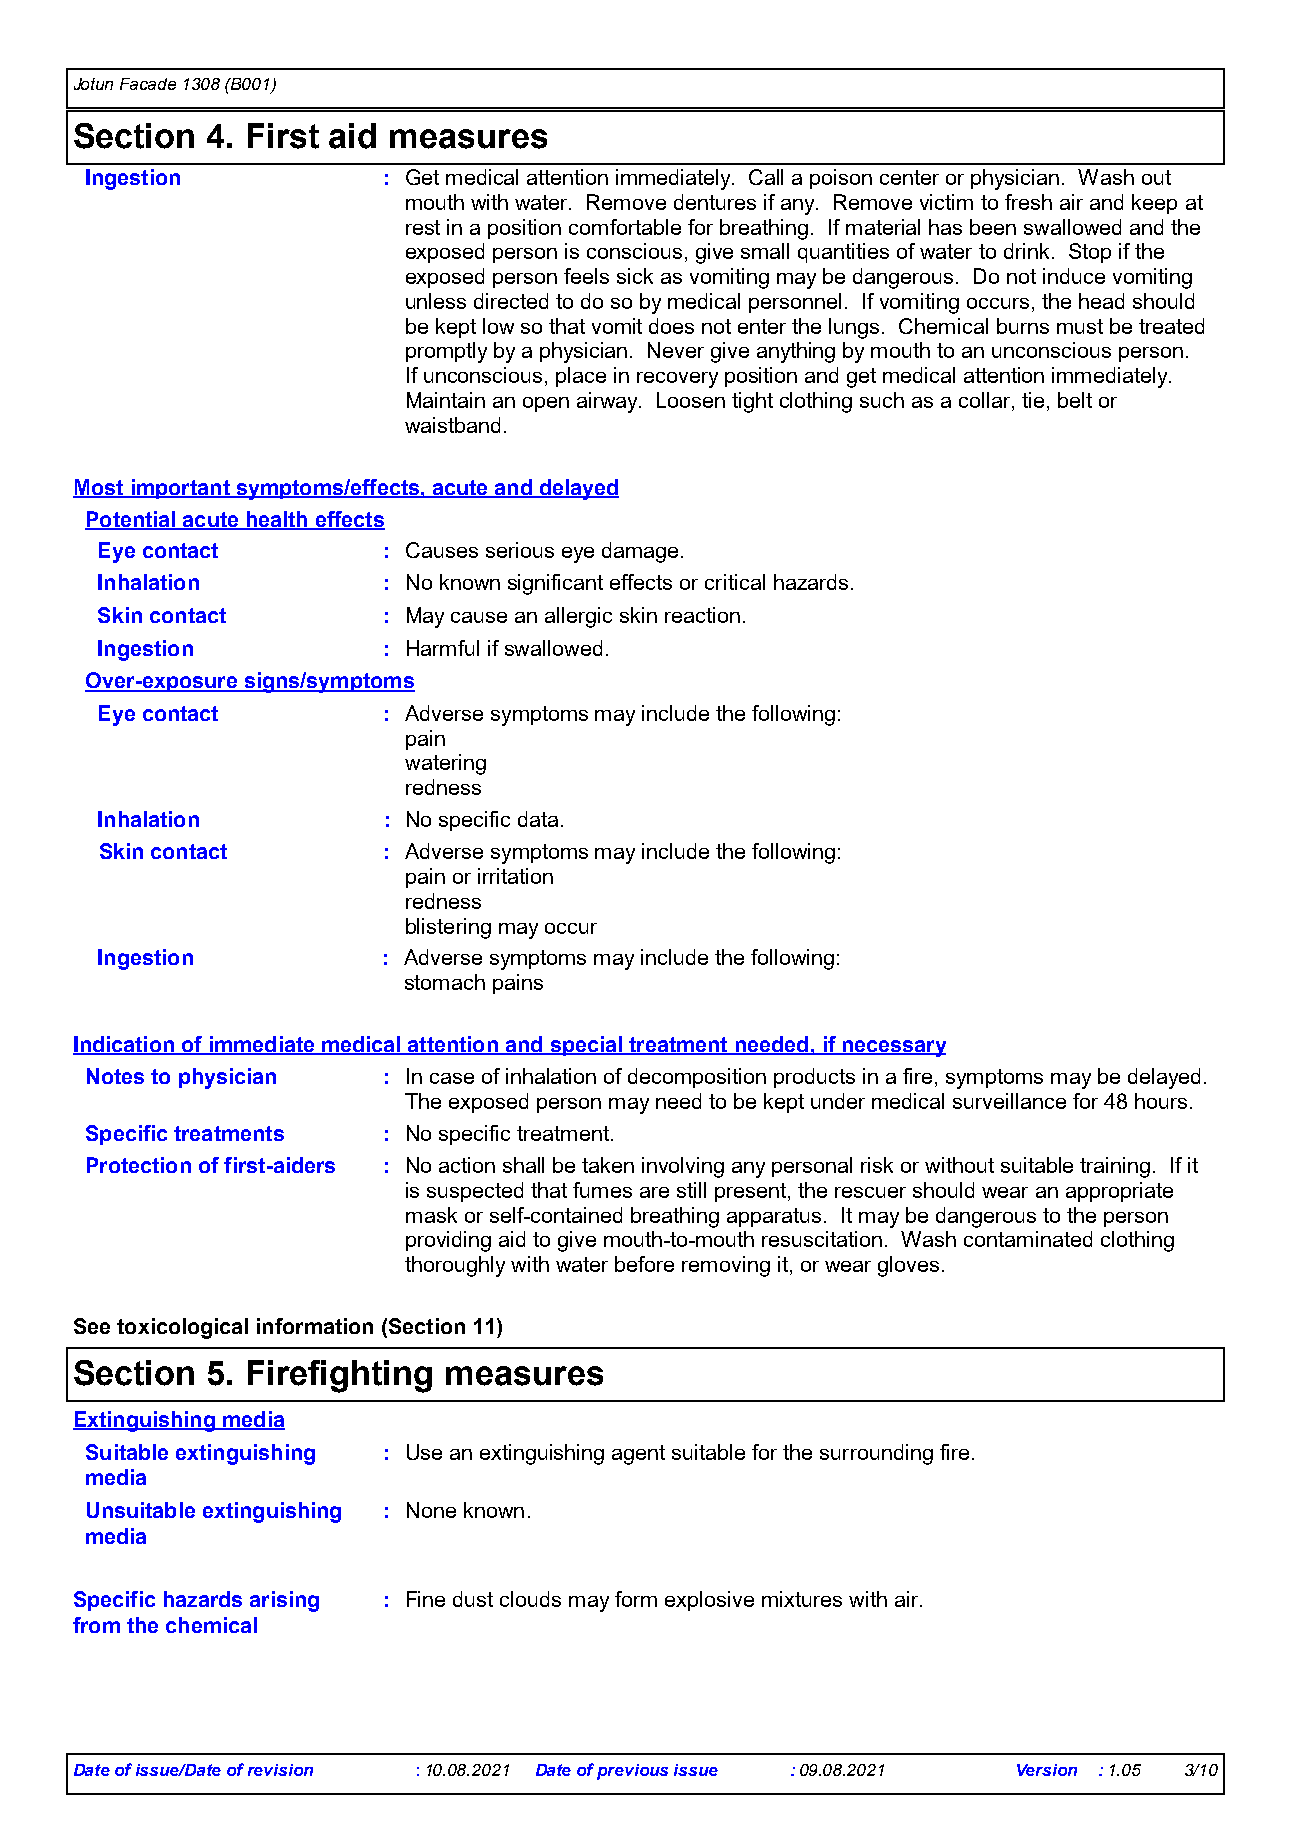  What do you see at coordinates (1047, 1770) in the page?
I see `Version` at bounding box center [1047, 1770].
